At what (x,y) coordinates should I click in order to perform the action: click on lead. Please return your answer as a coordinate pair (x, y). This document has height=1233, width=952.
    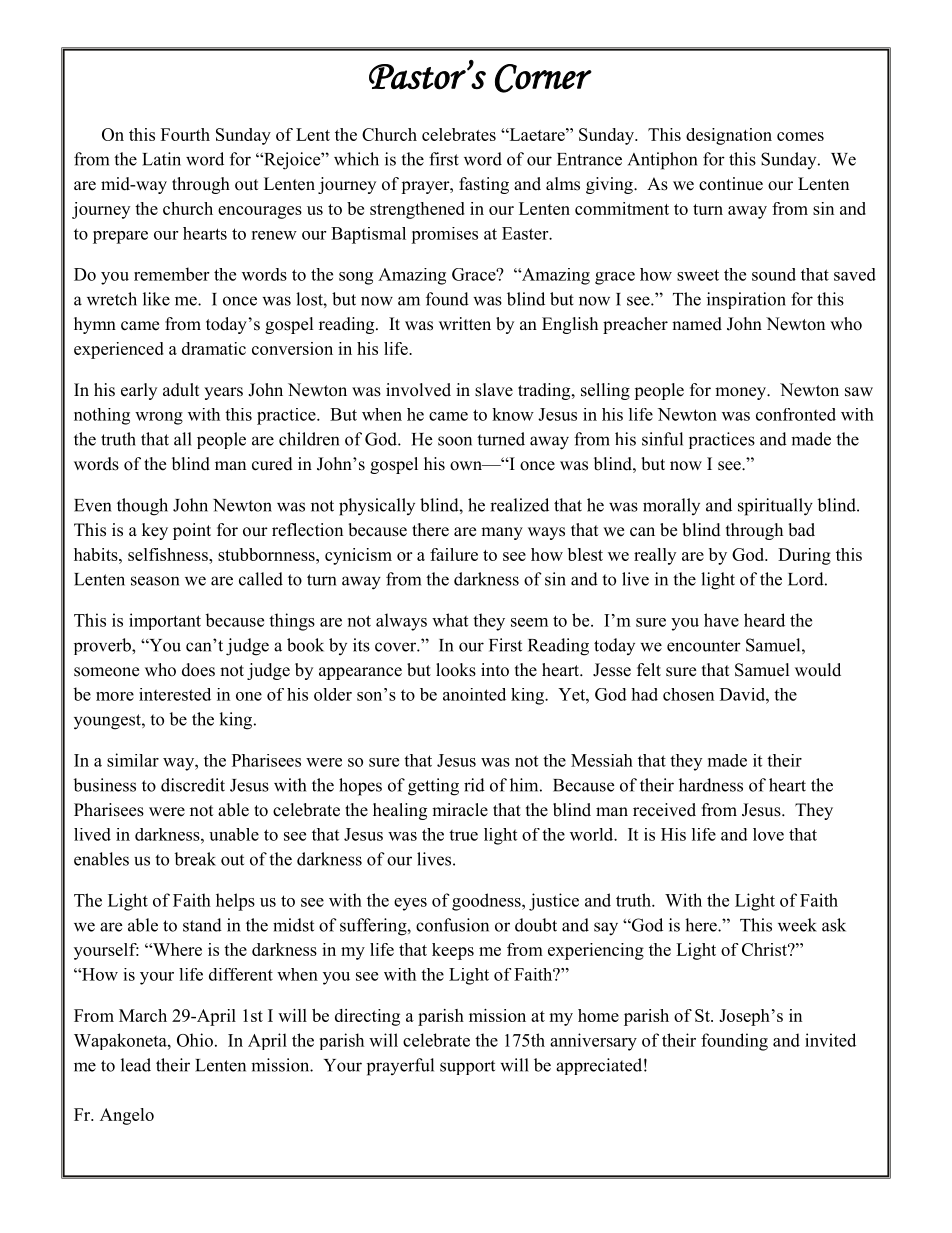
    Looking at the image, I should click on (136, 1065).
